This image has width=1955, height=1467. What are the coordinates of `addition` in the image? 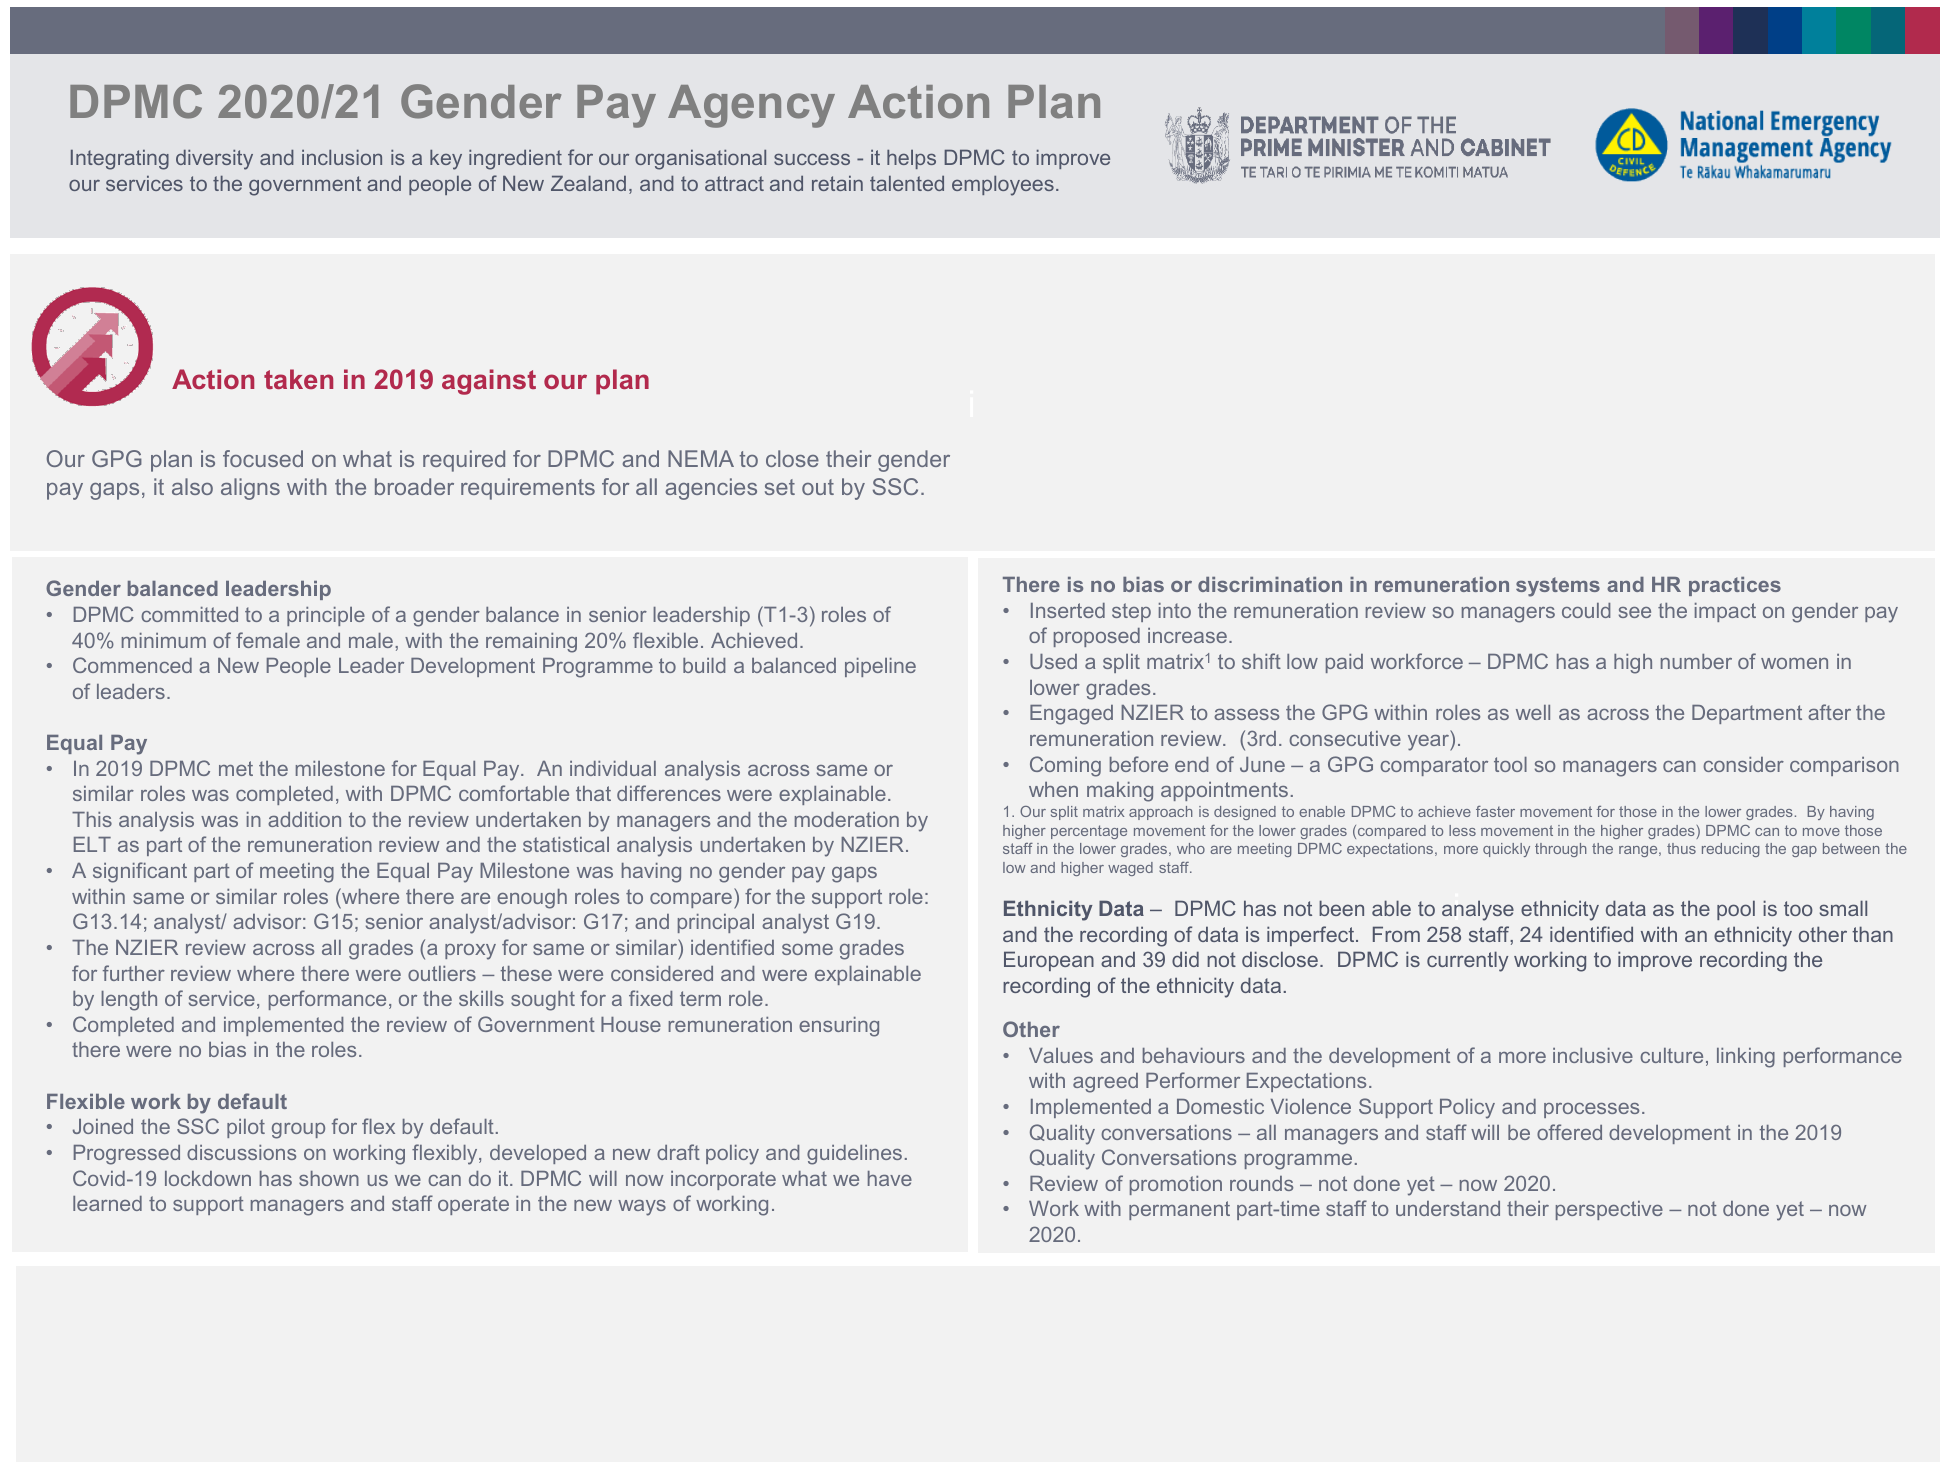 It's located at (304, 819).
